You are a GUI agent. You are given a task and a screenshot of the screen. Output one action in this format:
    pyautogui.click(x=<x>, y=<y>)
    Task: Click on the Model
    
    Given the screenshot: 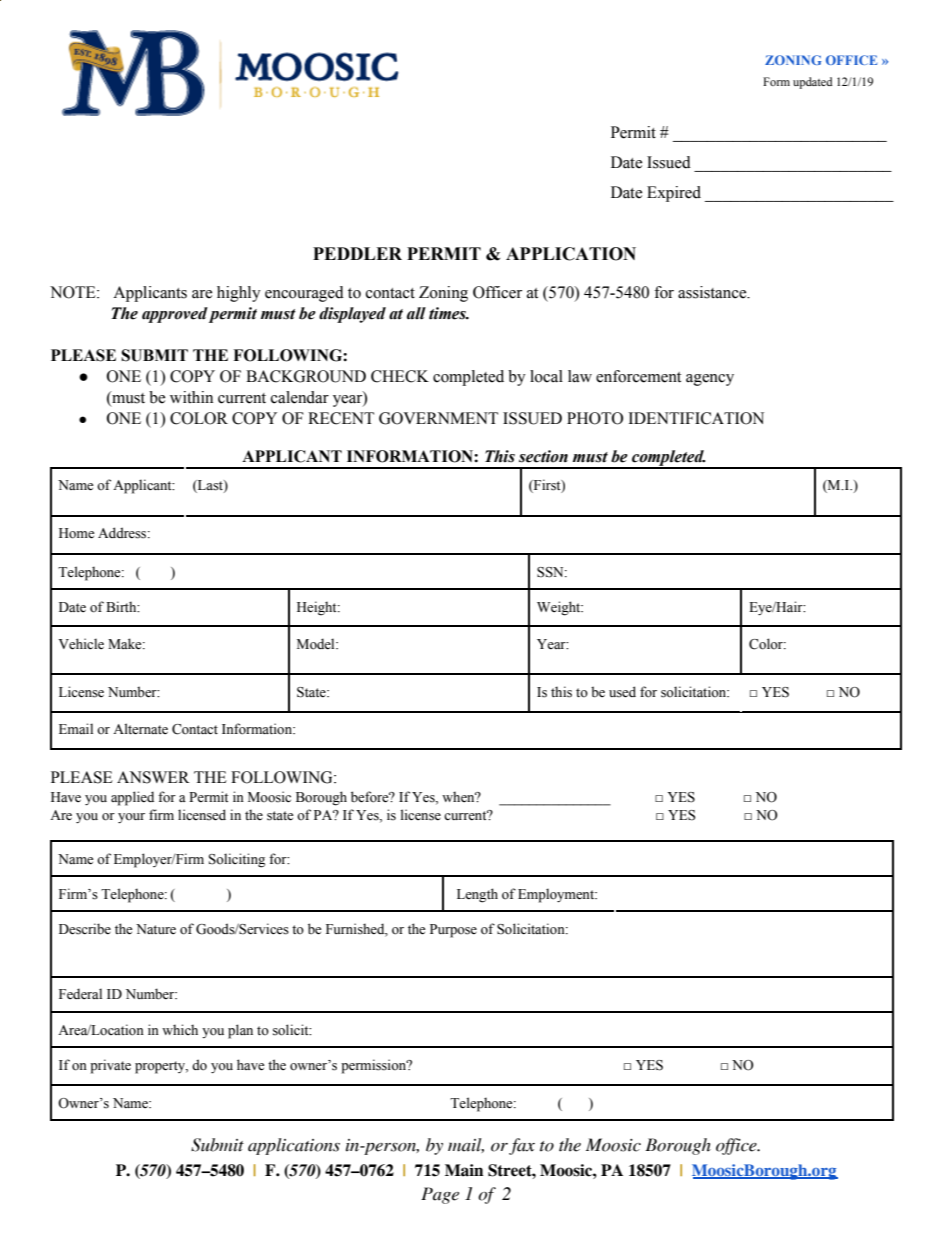 What is the action you would take?
    pyautogui.click(x=317, y=644)
